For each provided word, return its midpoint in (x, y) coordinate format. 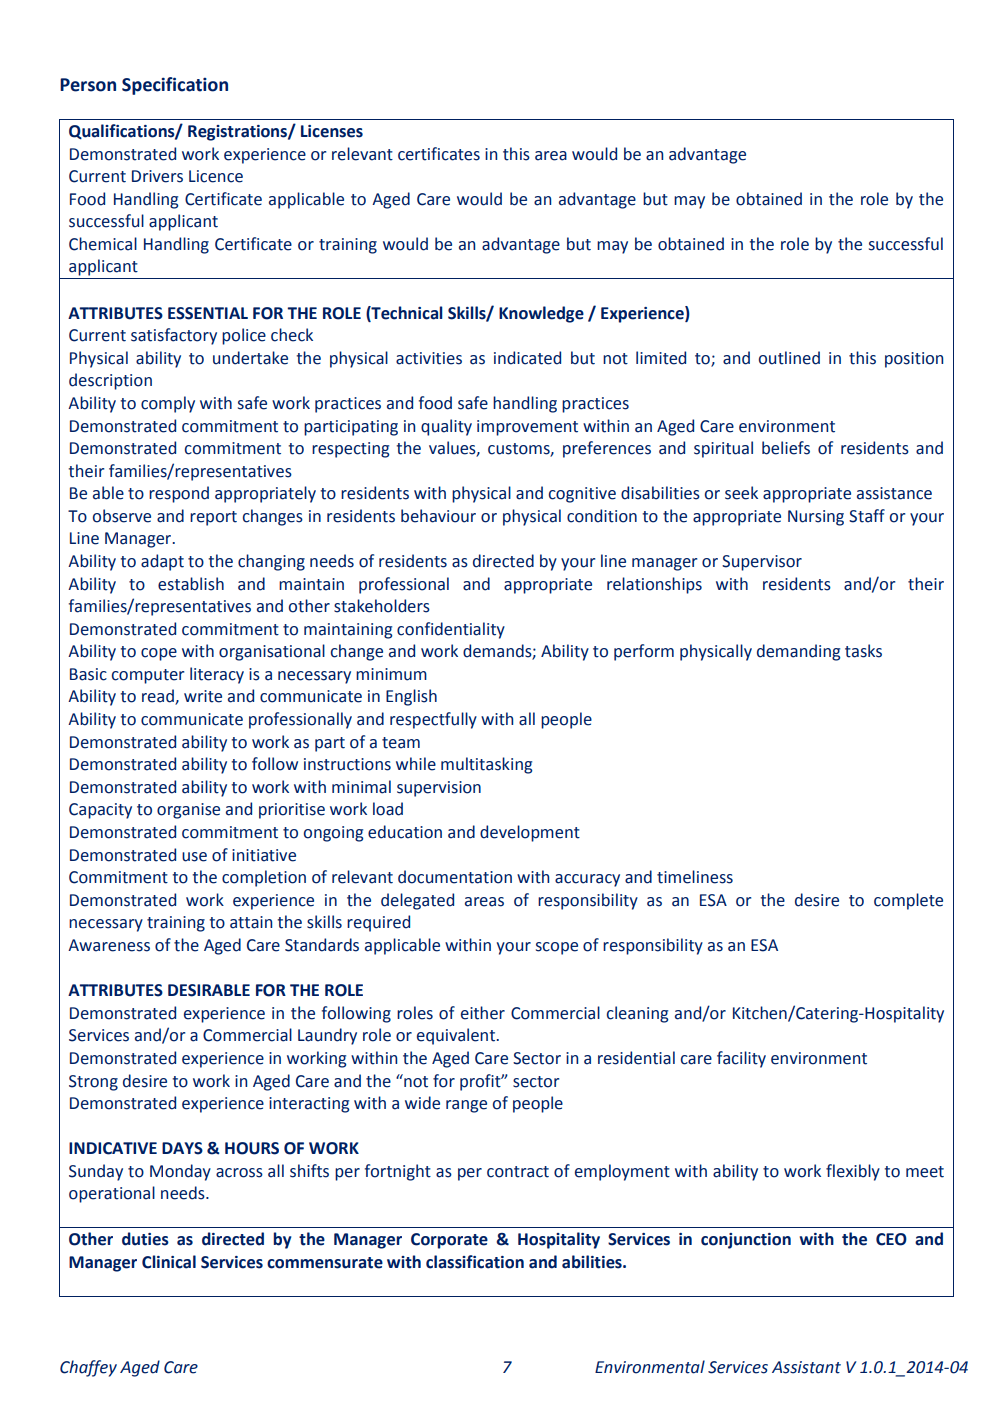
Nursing (816, 518)
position (914, 360)
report (213, 518)
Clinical (169, 1262)
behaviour (438, 516)
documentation (455, 877)
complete (908, 901)
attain (251, 922)
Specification (175, 86)
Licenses (332, 131)
